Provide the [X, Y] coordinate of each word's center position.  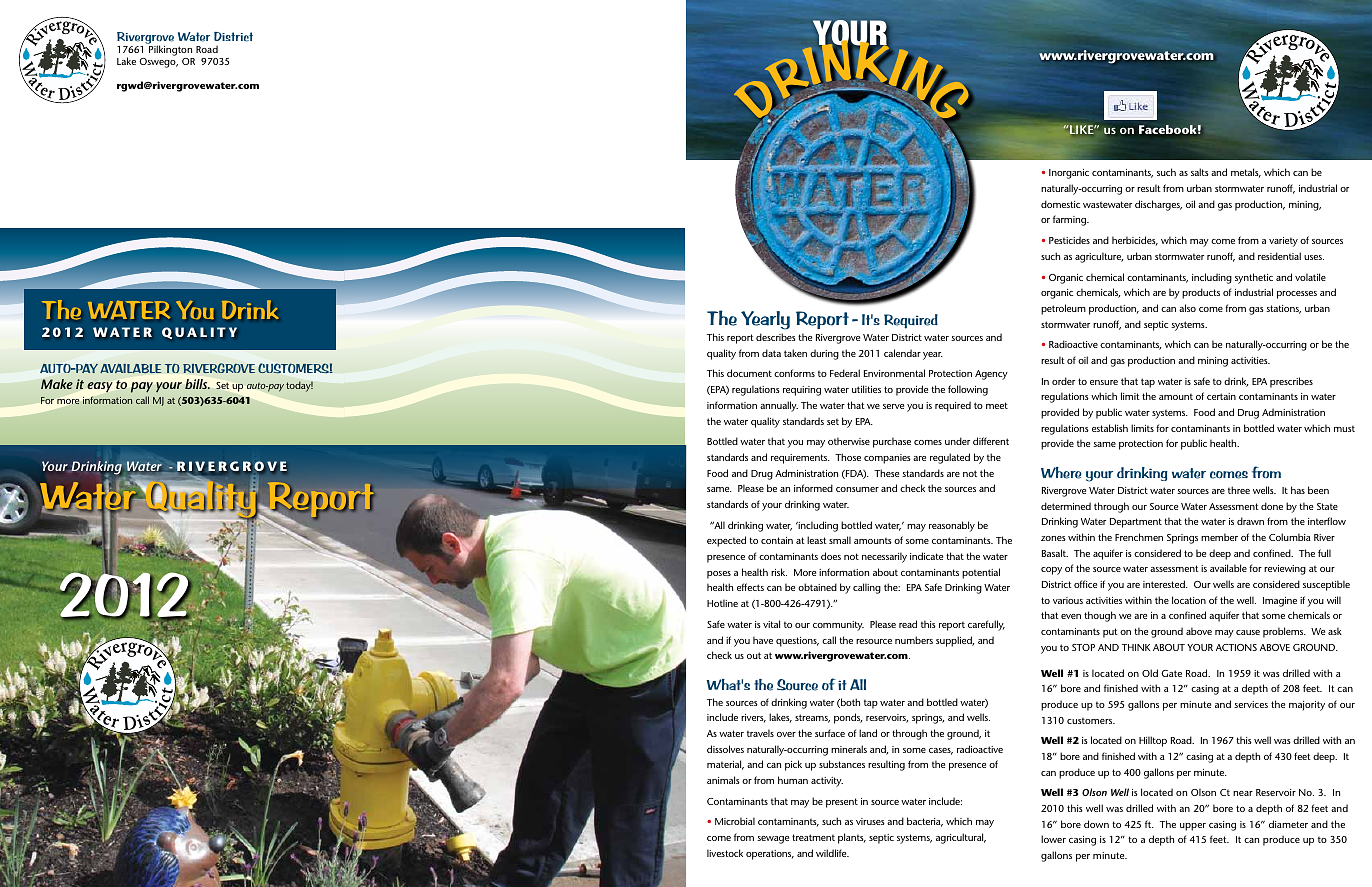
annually [779, 406]
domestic [1060, 204]
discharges [1158, 205]
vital [771, 624]
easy [99, 387]
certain [1221, 396]
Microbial [735, 821]
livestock [725, 853]
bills [197, 384]
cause [1248, 632]
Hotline [722, 603]
